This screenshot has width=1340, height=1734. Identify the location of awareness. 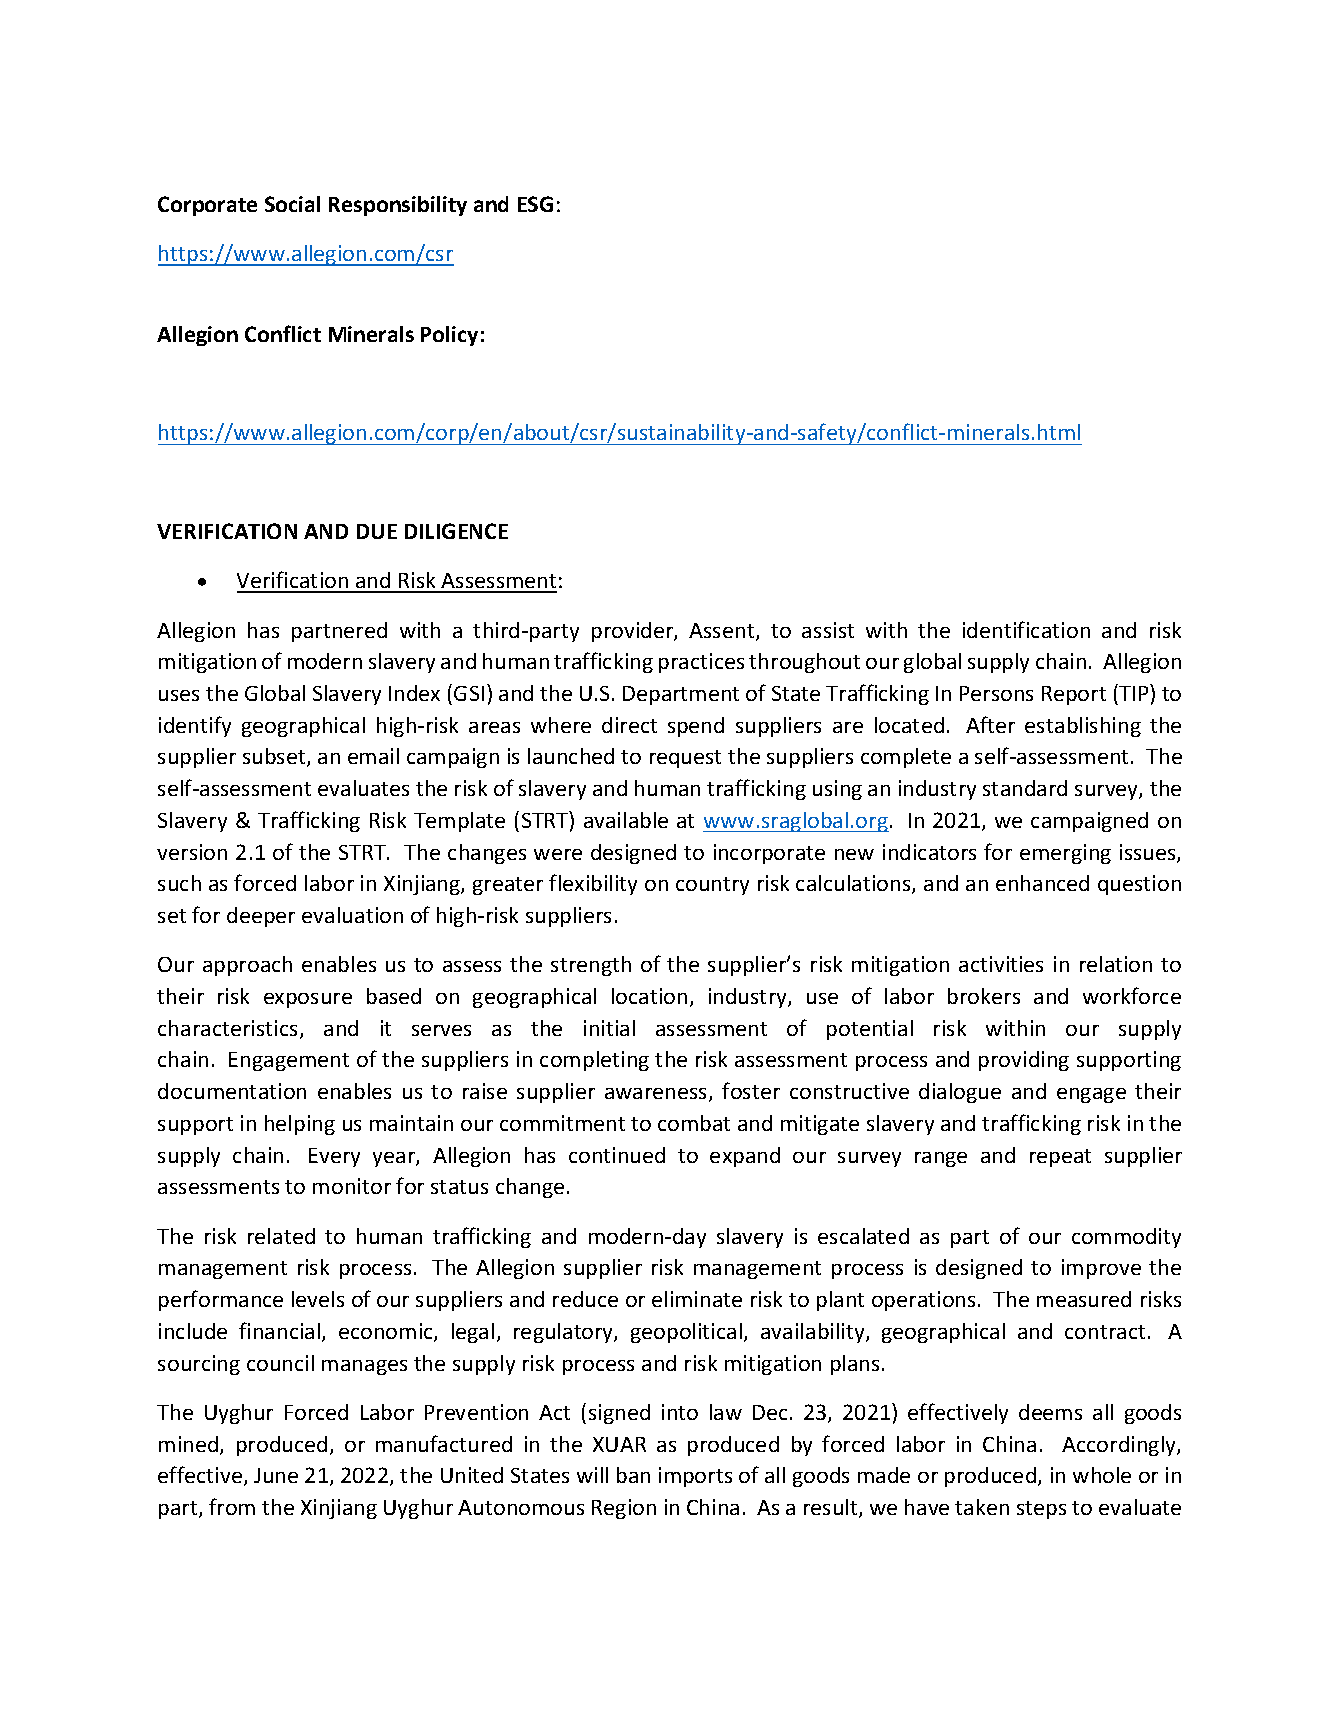
(657, 1095).
